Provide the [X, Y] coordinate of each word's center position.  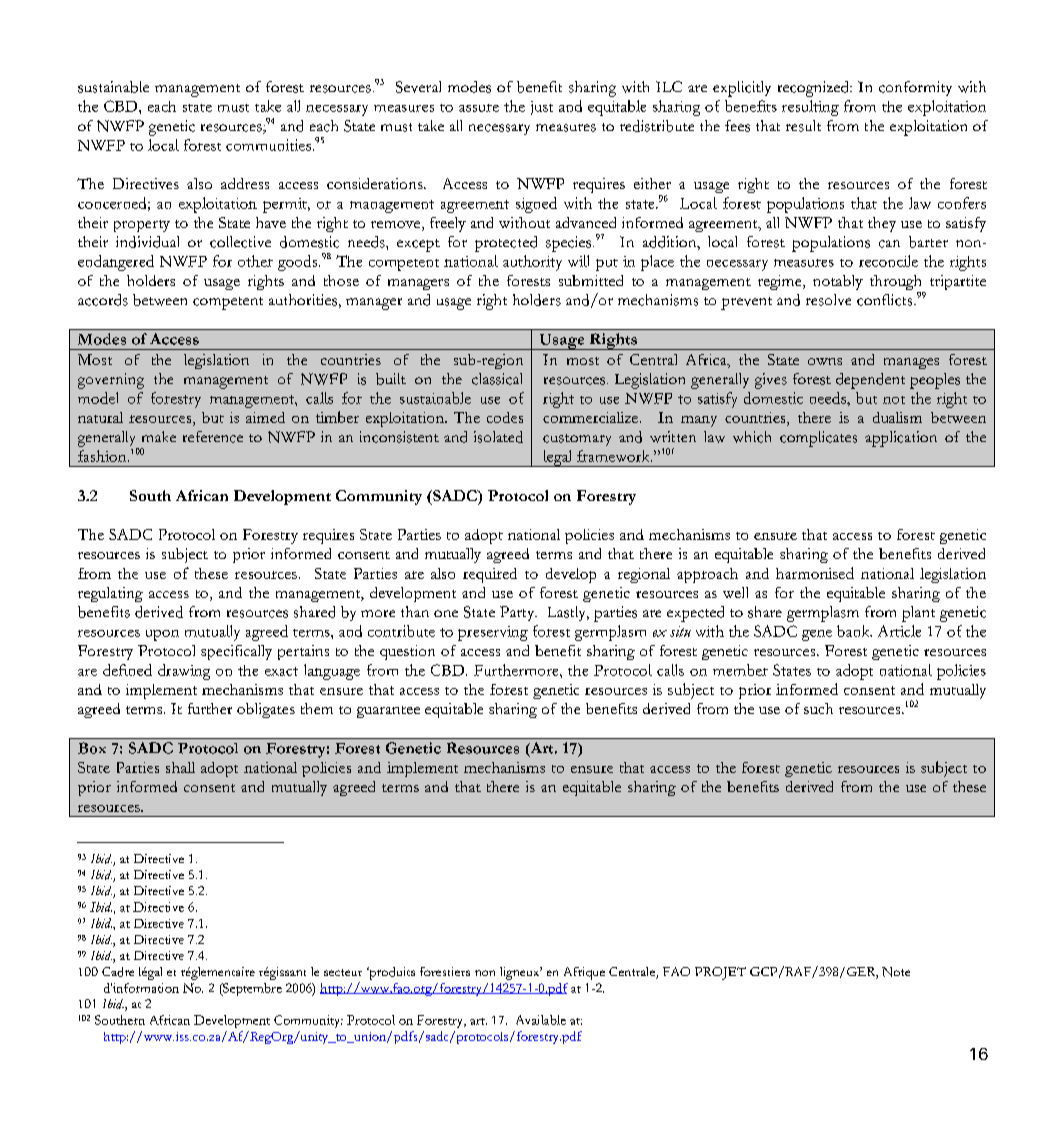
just [542, 108]
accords [103, 300]
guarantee [388, 712]
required [490, 575]
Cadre [118, 972]
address [245, 183]
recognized [814, 89]
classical [497, 379]
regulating [110, 594]
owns [825, 361]
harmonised [815, 573]
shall [180, 767]
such [818, 708]
